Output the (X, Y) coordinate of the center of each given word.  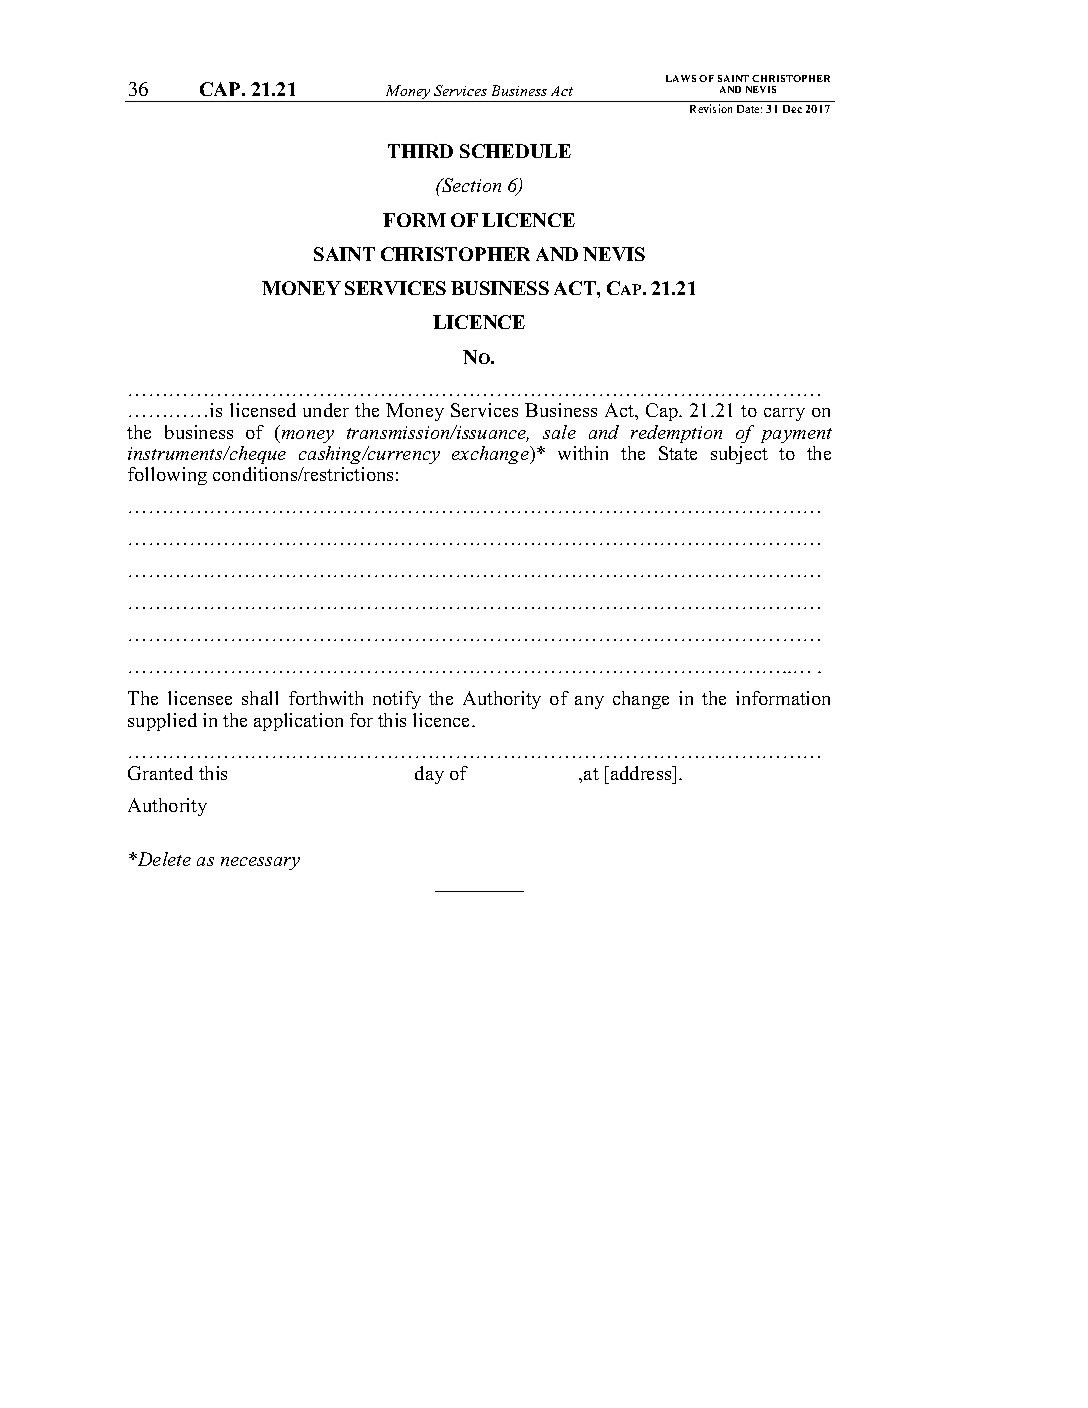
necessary (260, 863)
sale (559, 432)
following (167, 476)
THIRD (420, 151)
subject (739, 455)
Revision (711, 108)
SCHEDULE (515, 151)
